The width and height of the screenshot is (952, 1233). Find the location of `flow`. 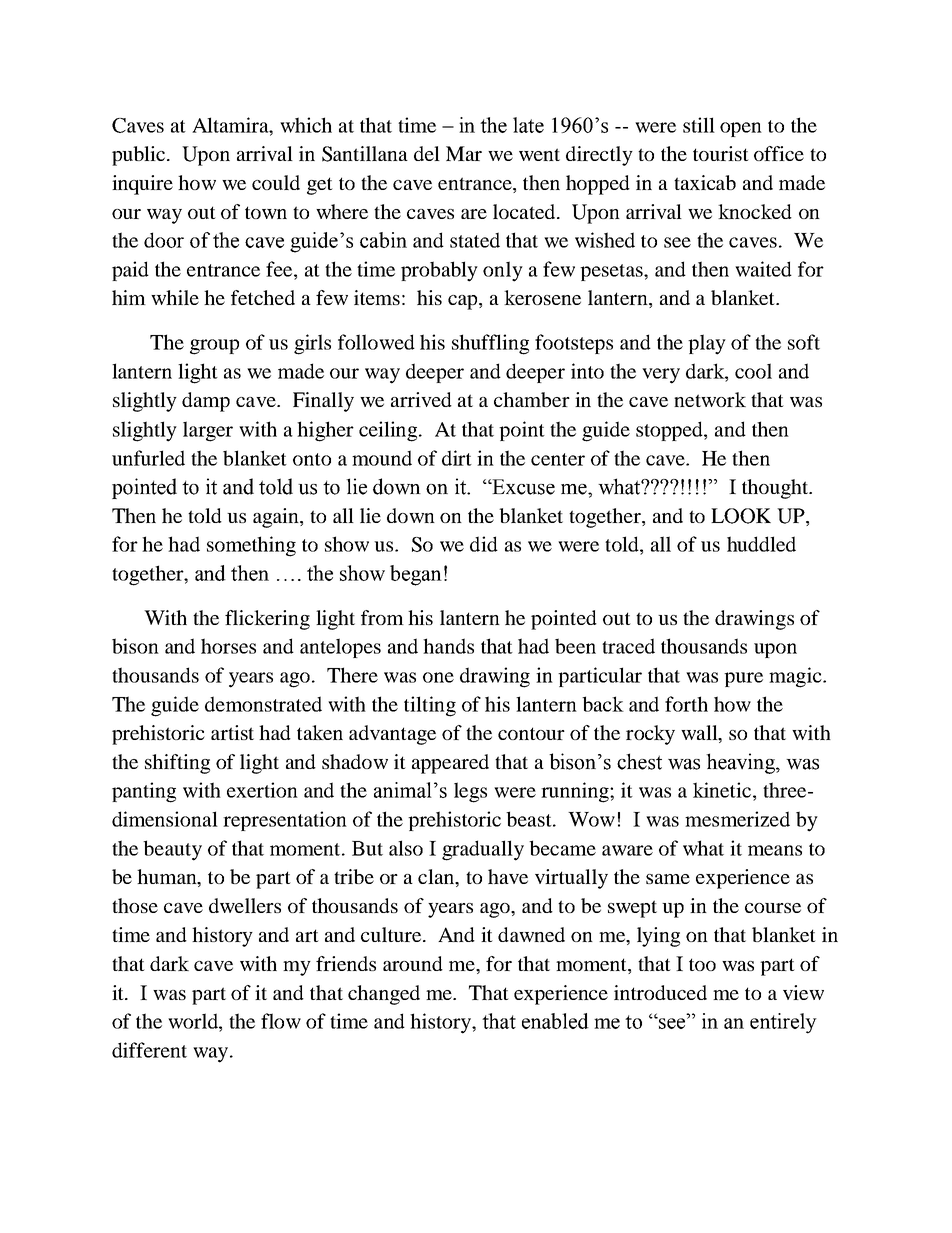

flow is located at coordinates (281, 1021).
